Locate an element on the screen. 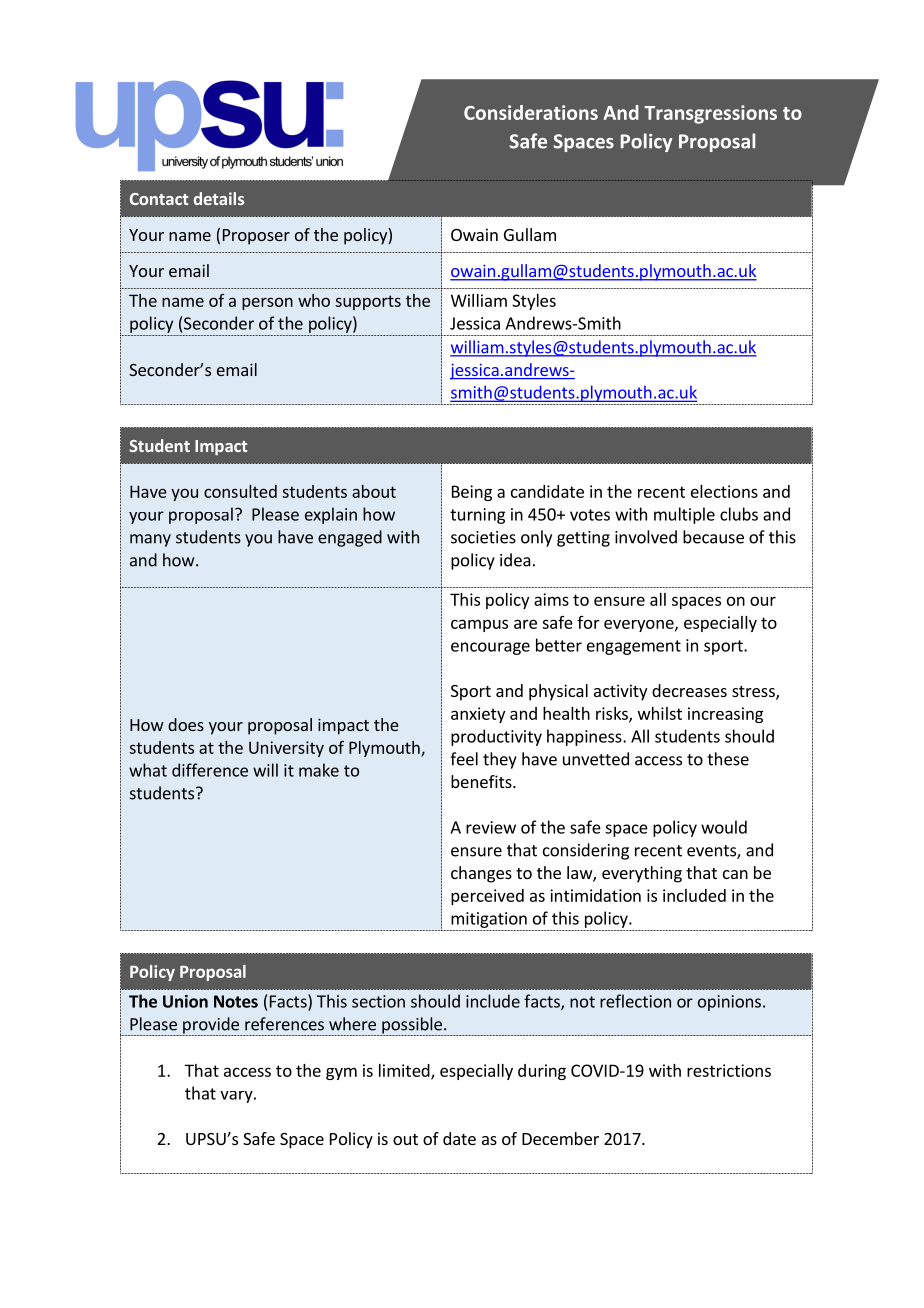 The height and width of the screenshot is (1308, 924). difference is located at coordinates (210, 770).
